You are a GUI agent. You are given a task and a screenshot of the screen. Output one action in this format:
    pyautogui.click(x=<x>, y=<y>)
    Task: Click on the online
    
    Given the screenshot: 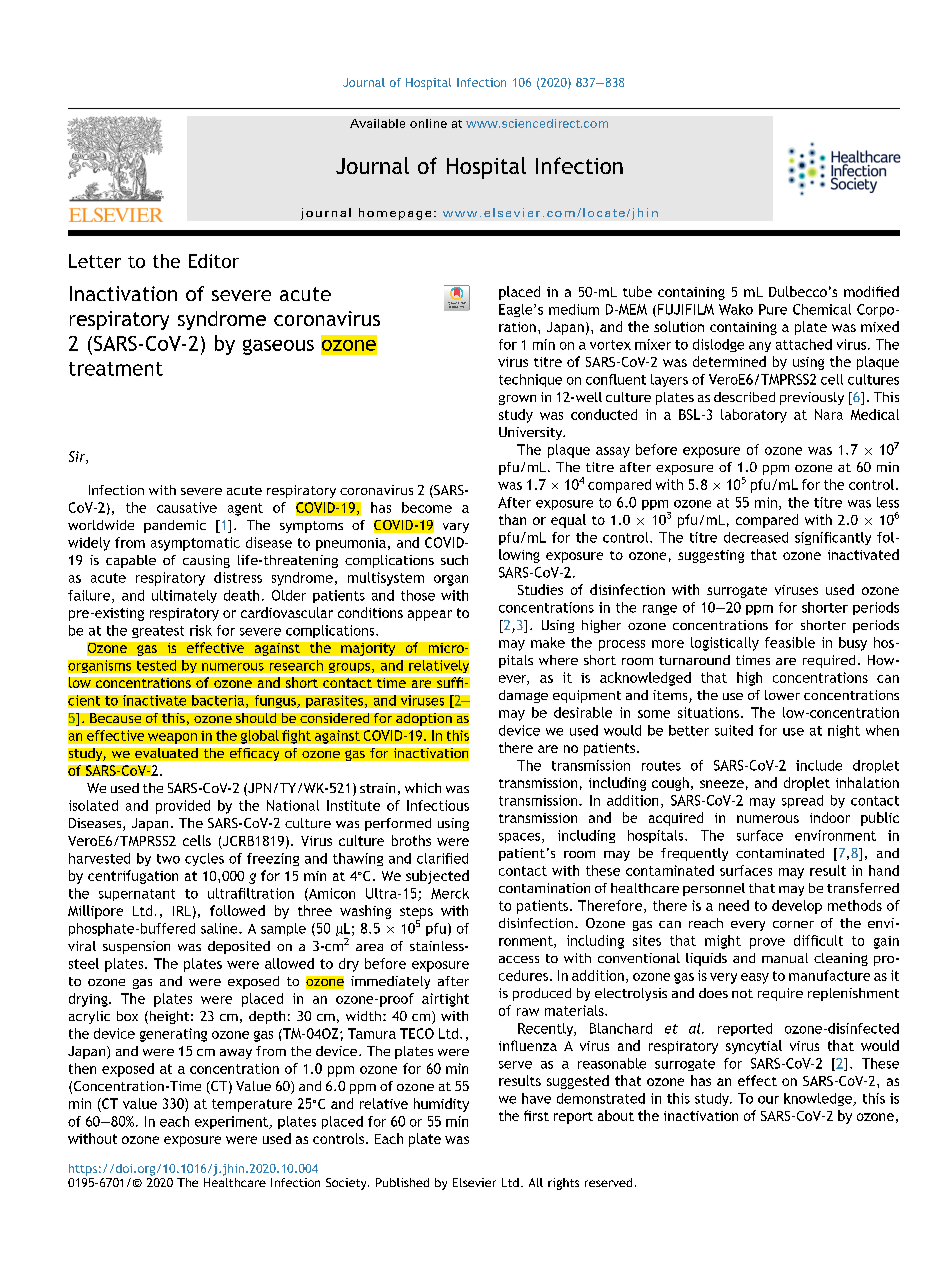 What is the action you would take?
    pyautogui.click(x=428, y=123)
